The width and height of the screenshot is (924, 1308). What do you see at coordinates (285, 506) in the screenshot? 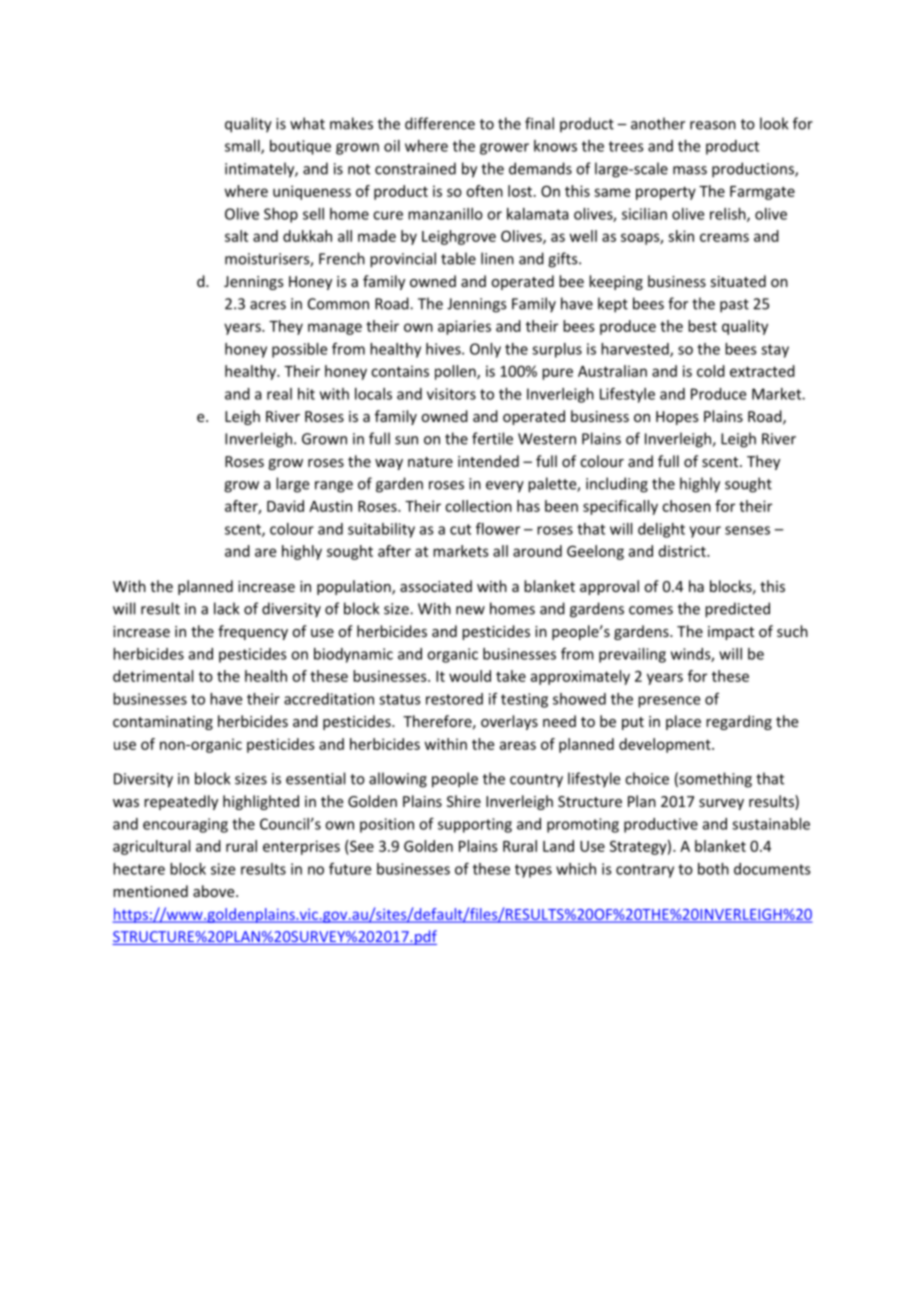
I see `David` at bounding box center [285, 506].
